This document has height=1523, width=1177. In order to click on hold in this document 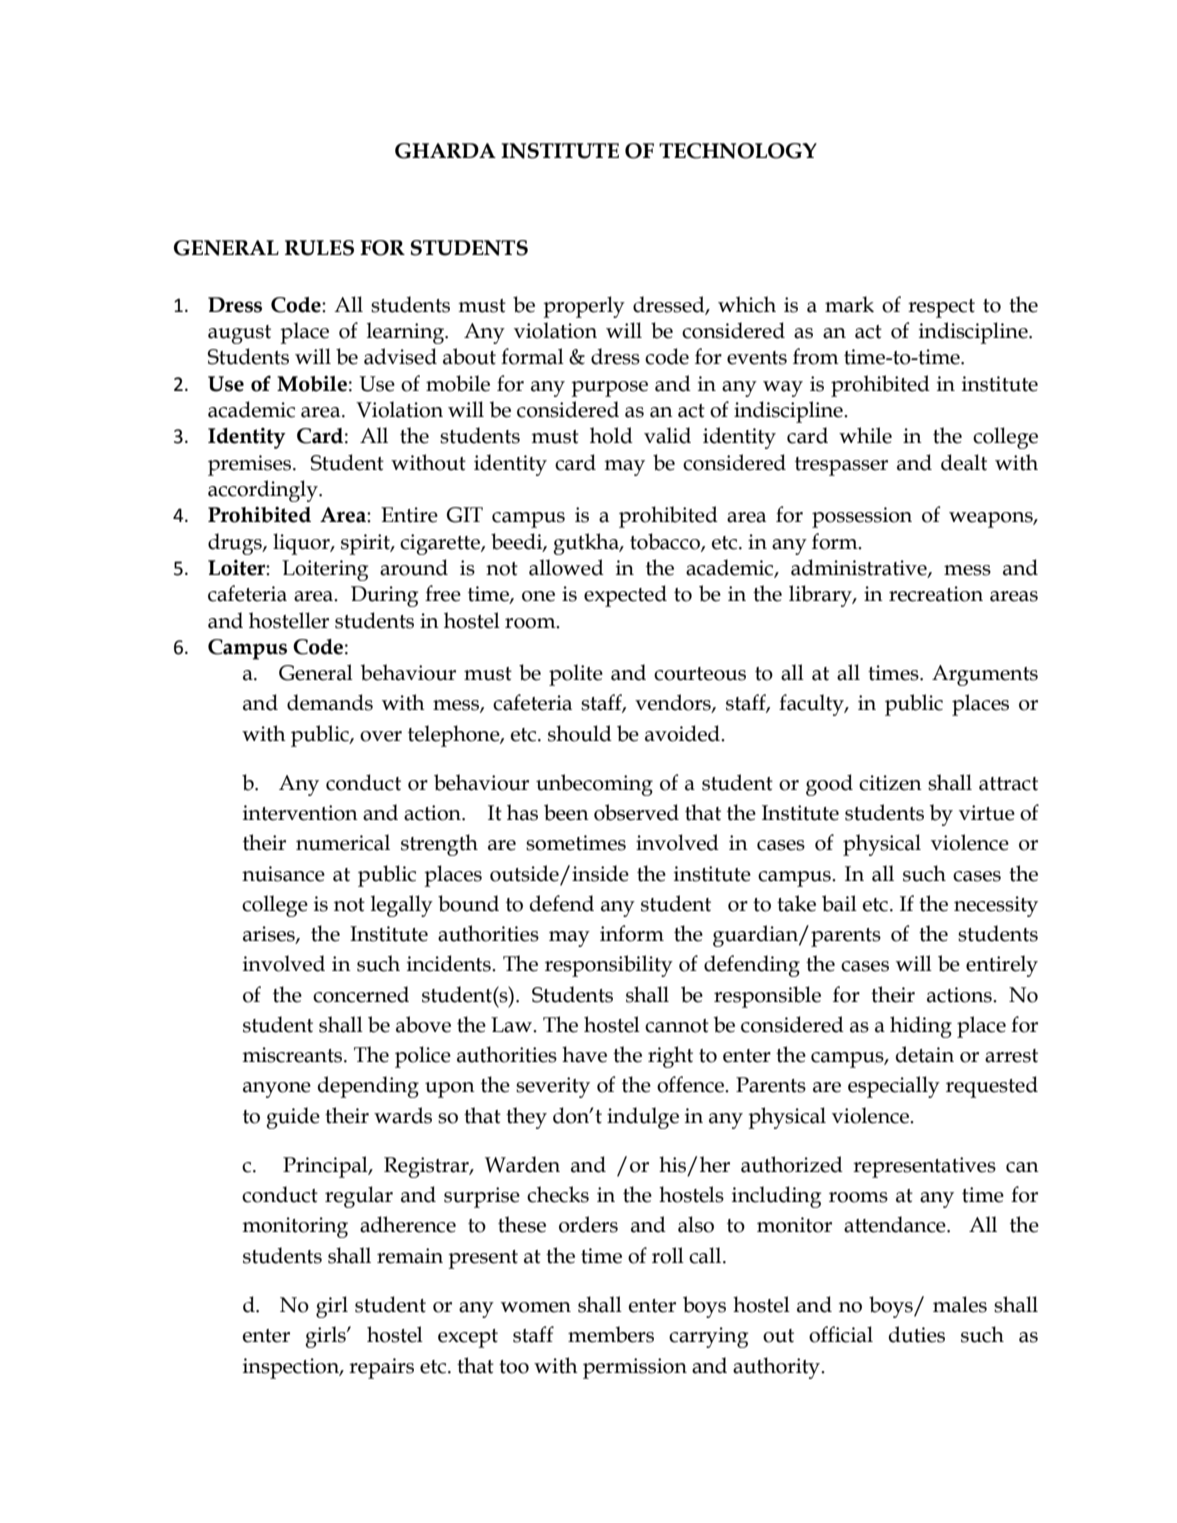, I will do `click(611, 435)`.
